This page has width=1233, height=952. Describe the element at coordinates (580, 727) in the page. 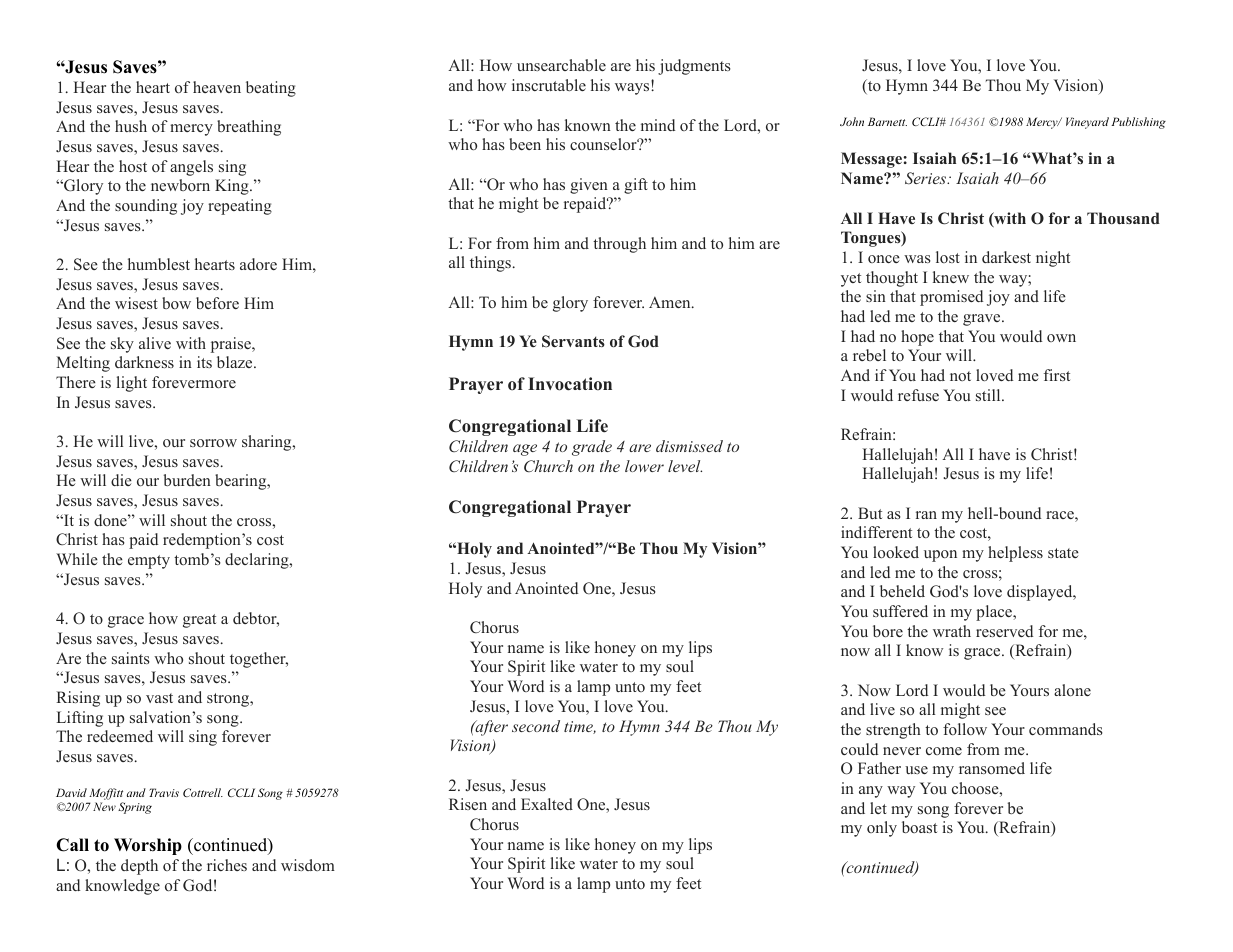

I see `time` at that location.
